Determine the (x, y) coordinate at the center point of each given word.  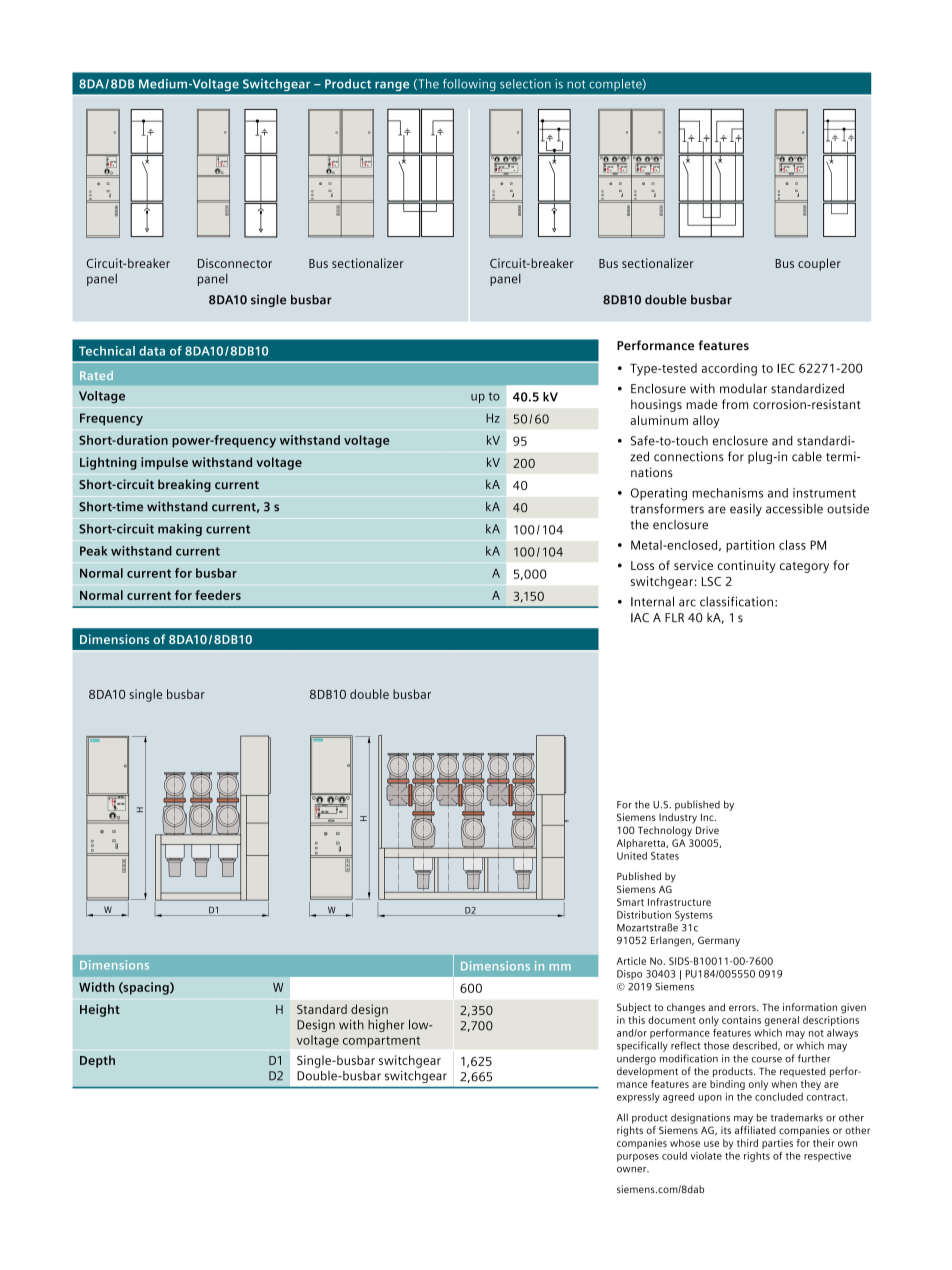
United (632, 856)
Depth (97, 1061)
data (152, 351)
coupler (819, 264)
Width (97, 987)
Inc (708, 817)
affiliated (755, 1130)
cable (807, 456)
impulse (164, 463)
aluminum (659, 420)
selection (525, 84)
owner (633, 1170)
